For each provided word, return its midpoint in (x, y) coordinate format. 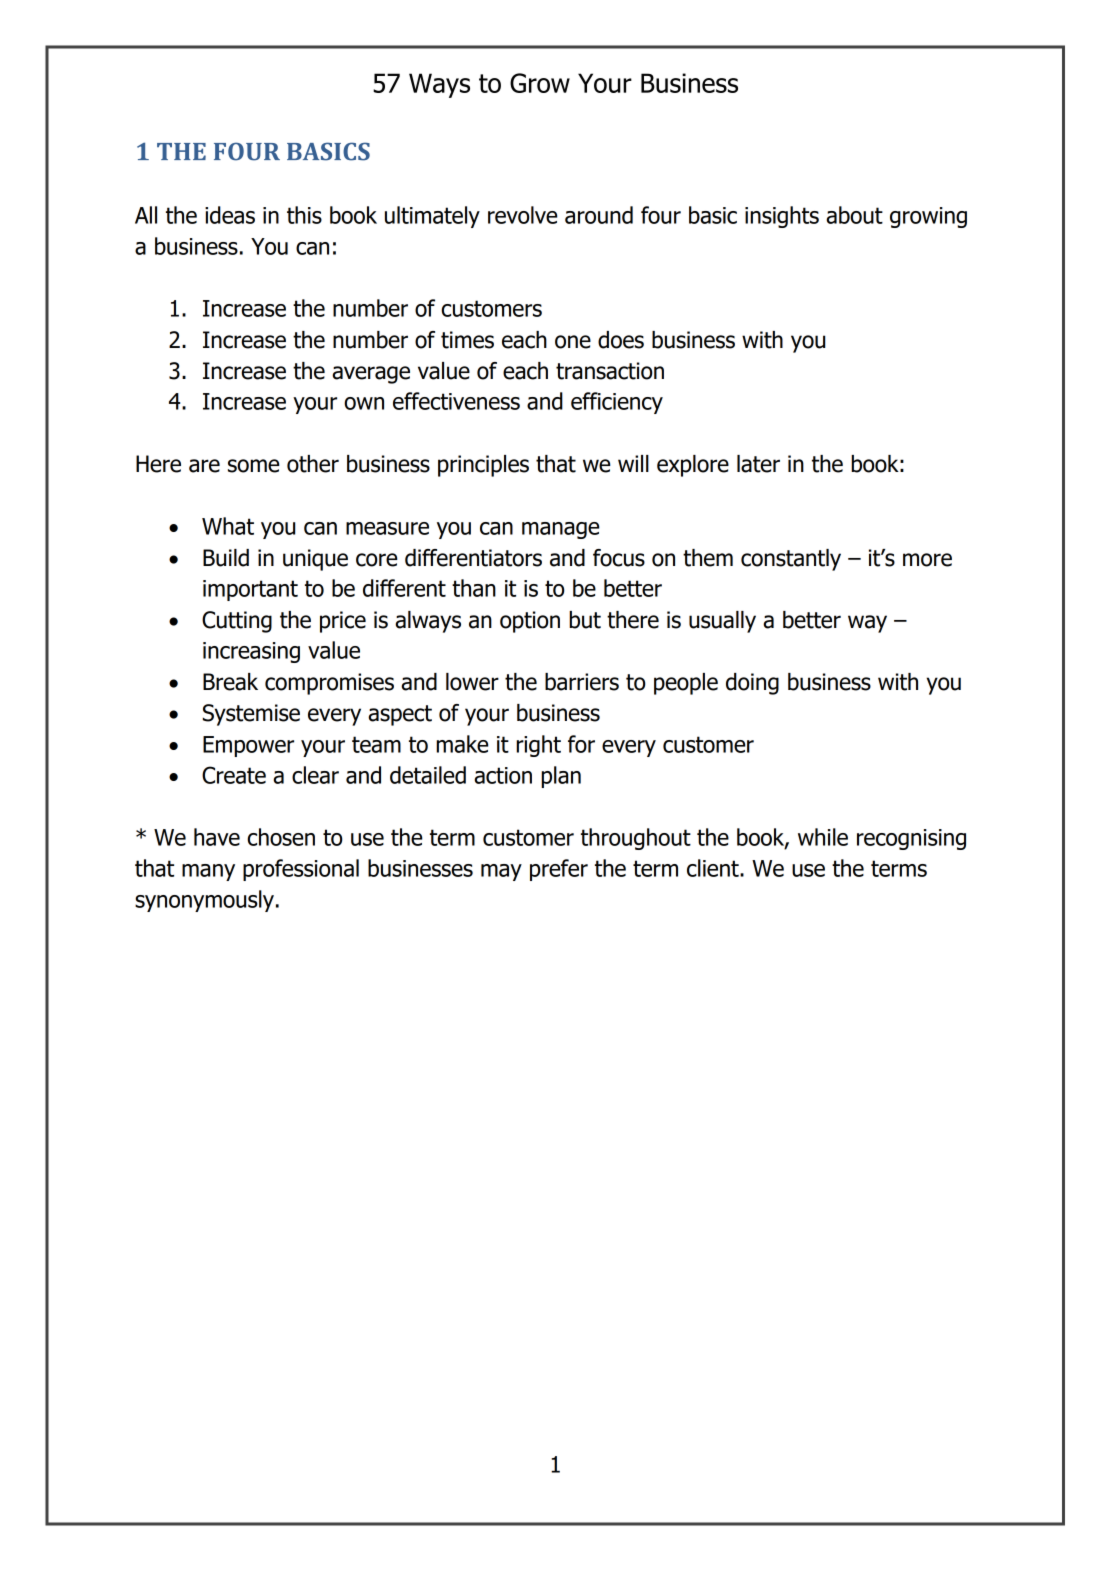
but (585, 620)
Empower (248, 746)
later (758, 464)
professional (301, 870)
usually (722, 622)
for (581, 744)
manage (561, 530)
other (313, 464)
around (599, 215)
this (304, 215)
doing (752, 684)
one (573, 342)
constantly (791, 560)
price (343, 622)
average (371, 375)
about (855, 215)
